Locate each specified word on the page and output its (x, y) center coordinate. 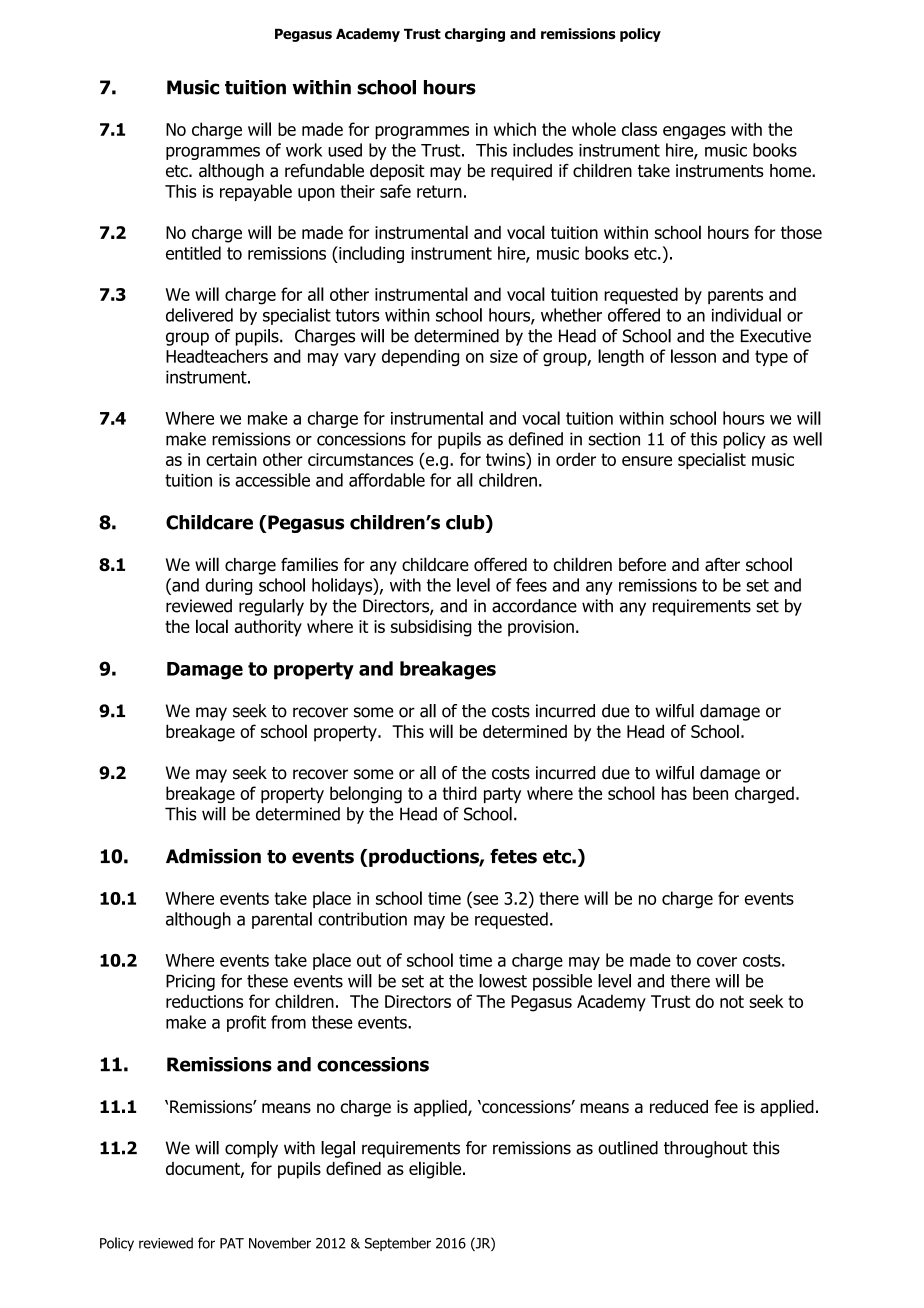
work (304, 150)
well (807, 439)
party (502, 795)
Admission (213, 856)
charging (475, 35)
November (280, 1243)
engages (694, 133)
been (710, 793)
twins (506, 459)
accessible (272, 480)
